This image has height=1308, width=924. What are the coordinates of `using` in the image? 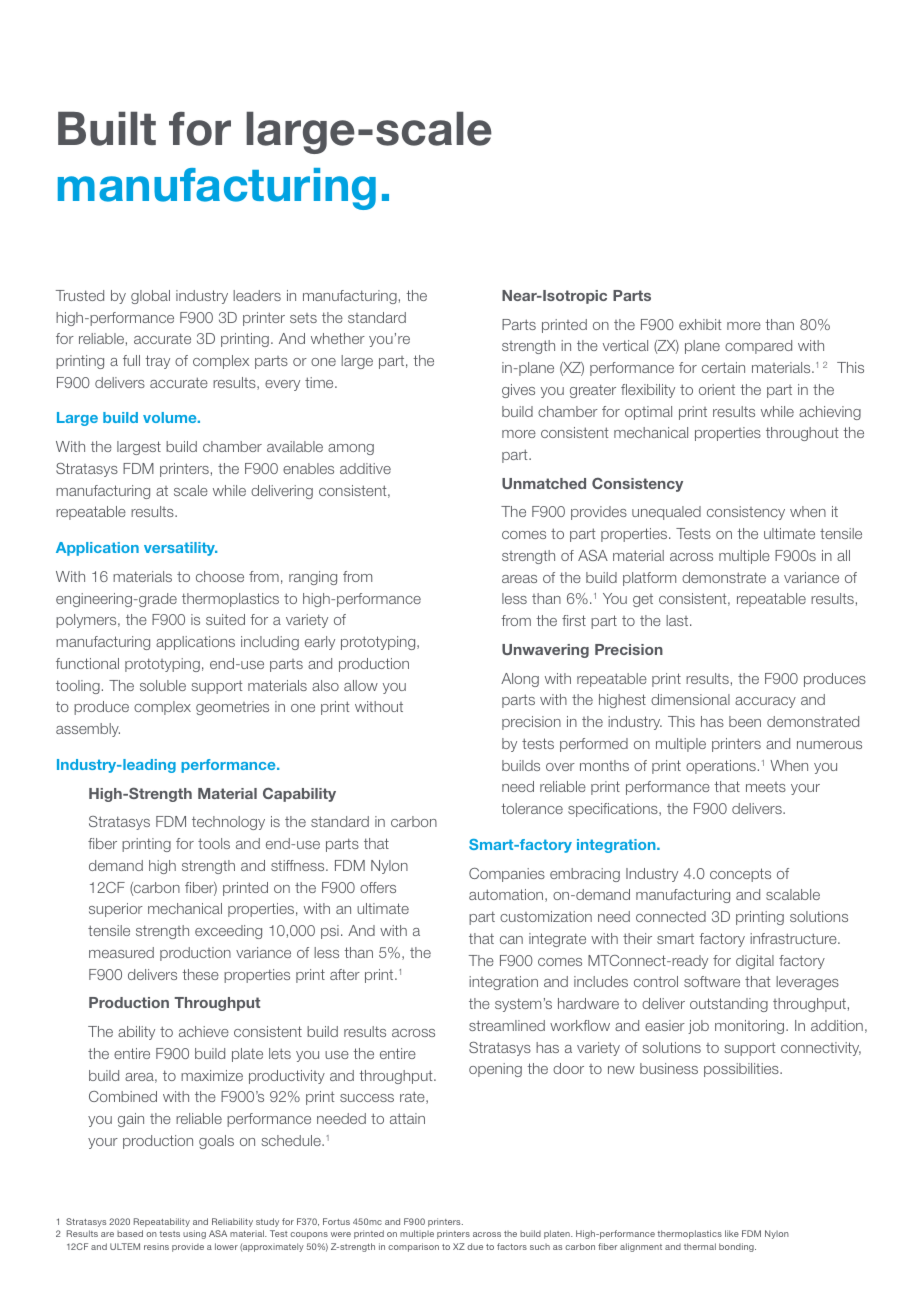 It's located at (194, 1234).
